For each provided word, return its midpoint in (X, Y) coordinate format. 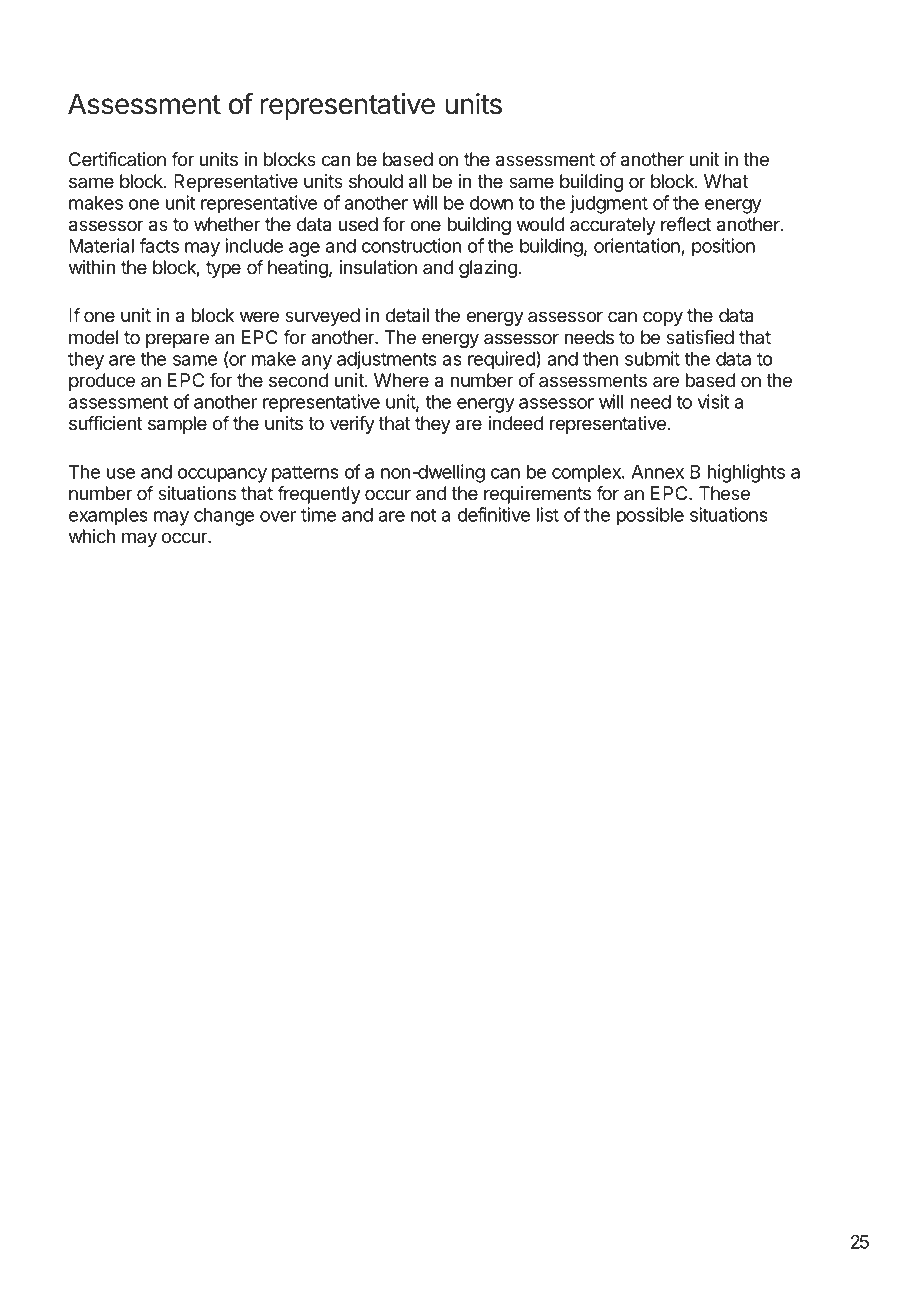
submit (652, 358)
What (726, 181)
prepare (177, 340)
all (417, 181)
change (224, 517)
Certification (117, 159)
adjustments (387, 360)
